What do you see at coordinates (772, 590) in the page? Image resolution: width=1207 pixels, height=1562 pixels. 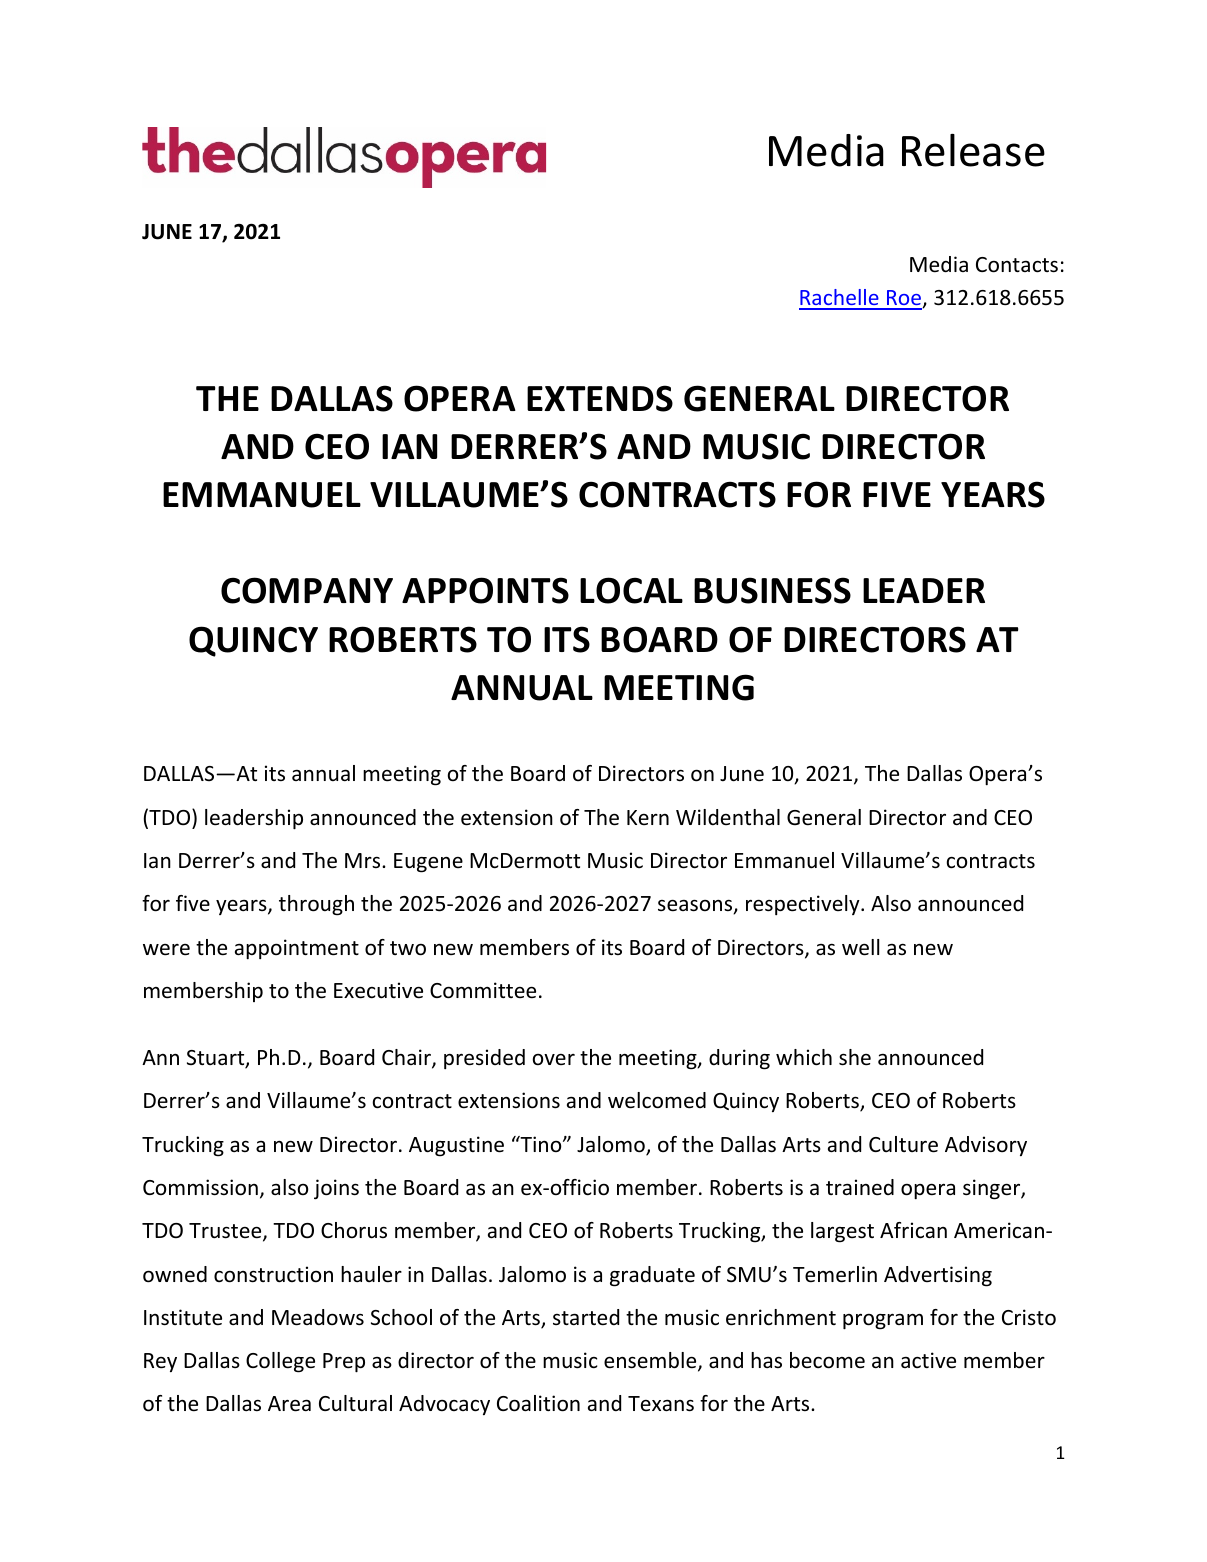 I see `BUSINESS` at bounding box center [772, 590].
